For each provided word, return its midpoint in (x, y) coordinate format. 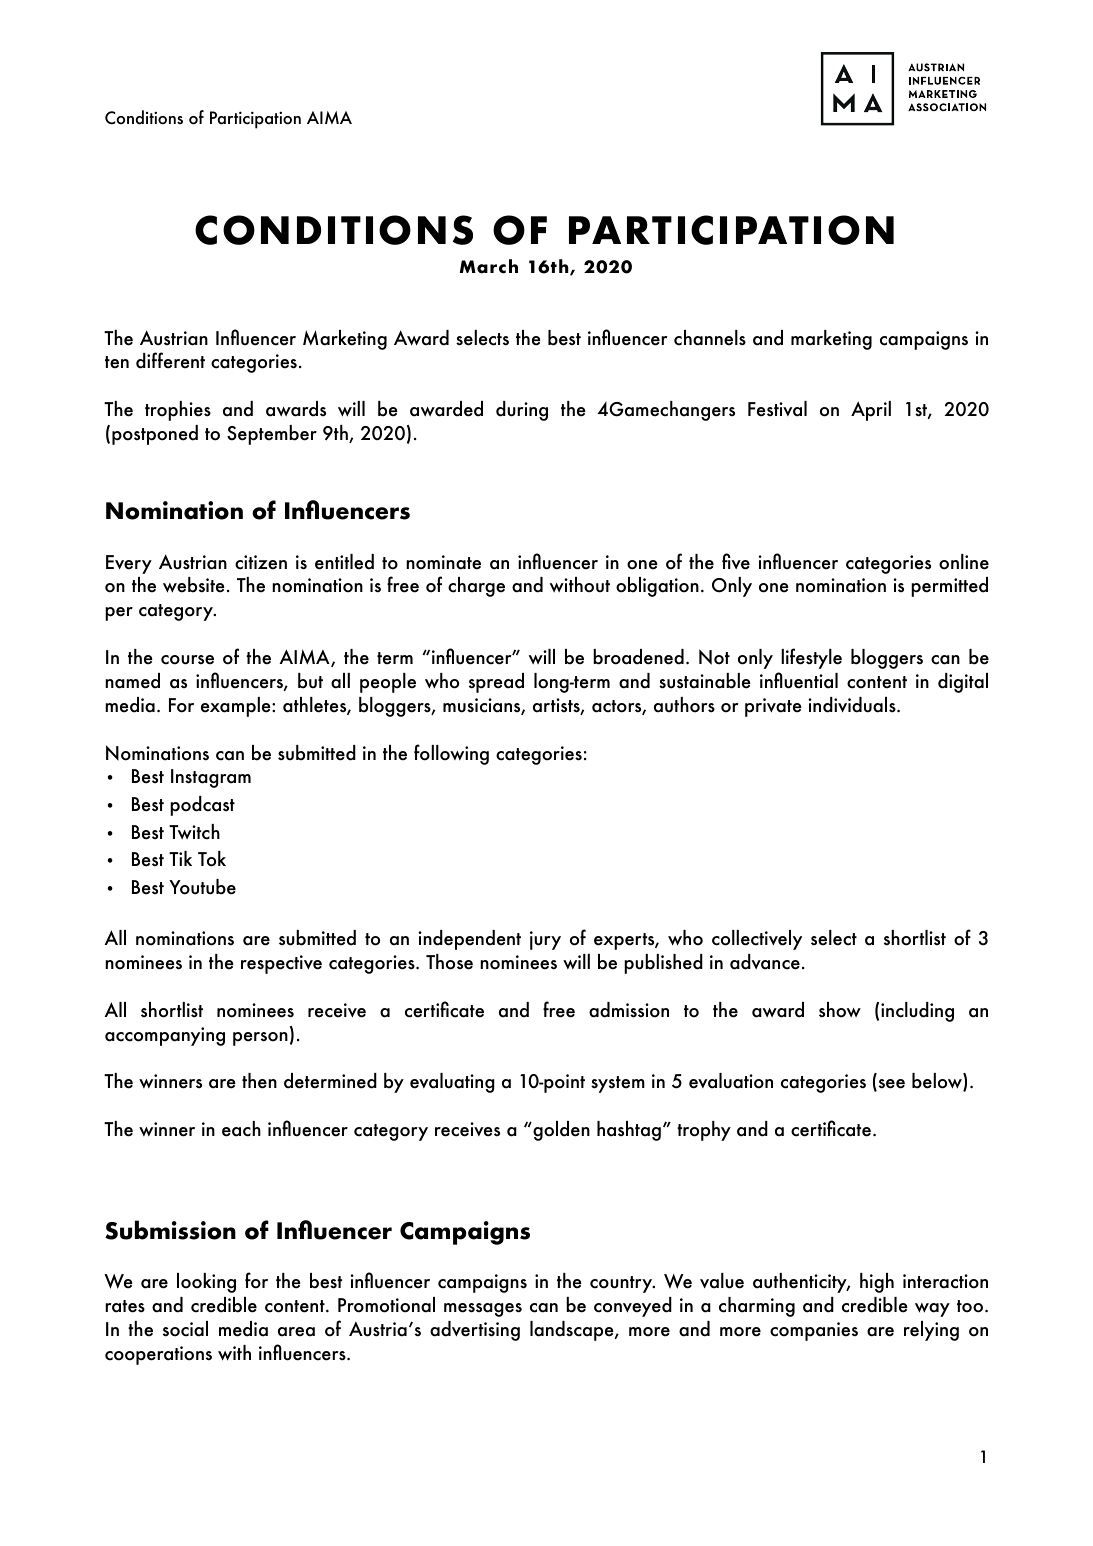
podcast (202, 806)
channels (710, 338)
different (170, 360)
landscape (573, 1331)
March (489, 266)
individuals (853, 705)
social (185, 1329)
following (451, 754)
